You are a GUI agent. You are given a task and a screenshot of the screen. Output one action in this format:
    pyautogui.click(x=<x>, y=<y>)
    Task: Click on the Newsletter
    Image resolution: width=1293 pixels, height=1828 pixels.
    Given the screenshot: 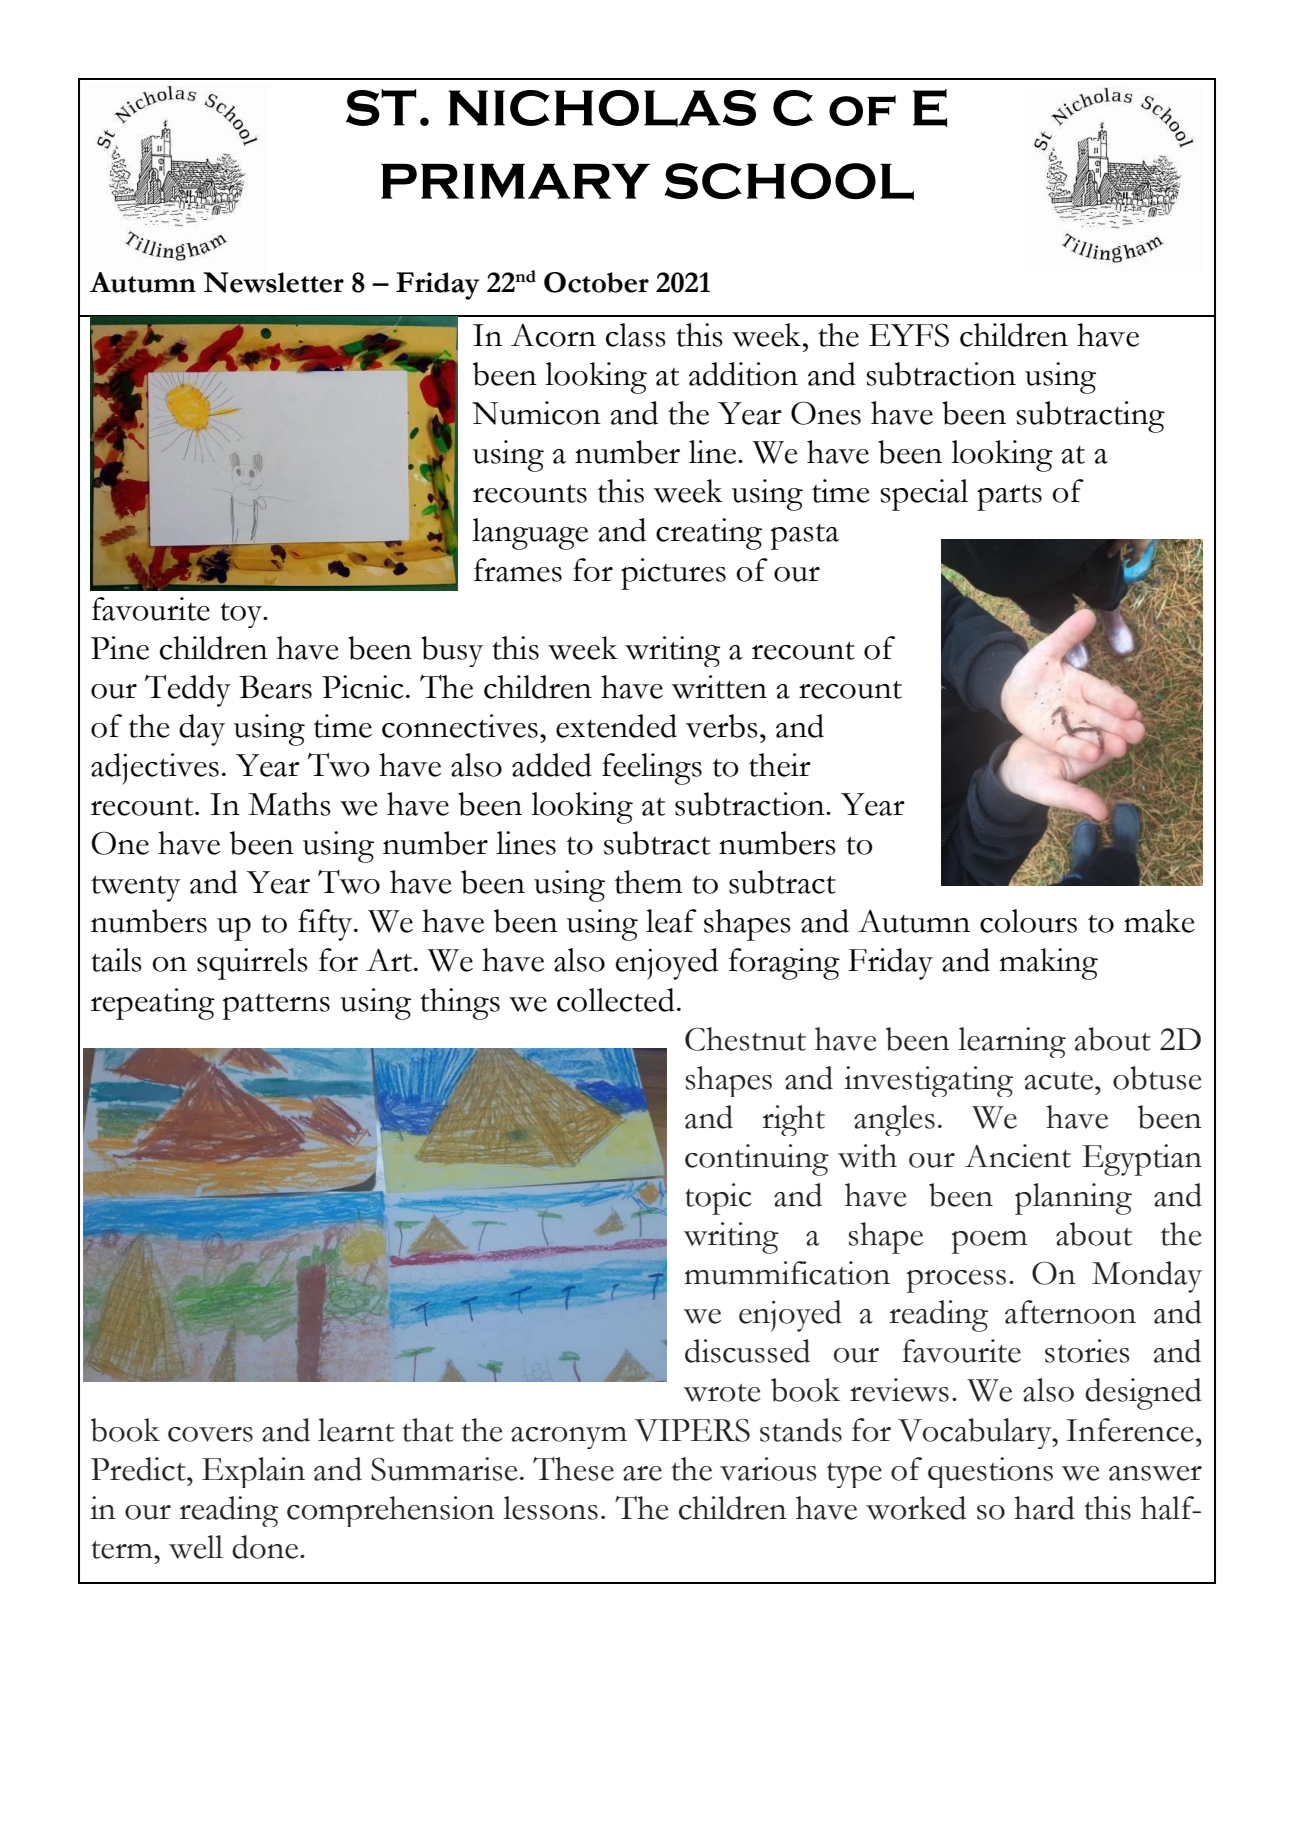 What is the action you would take?
    pyautogui.click(x=273, y=282)
